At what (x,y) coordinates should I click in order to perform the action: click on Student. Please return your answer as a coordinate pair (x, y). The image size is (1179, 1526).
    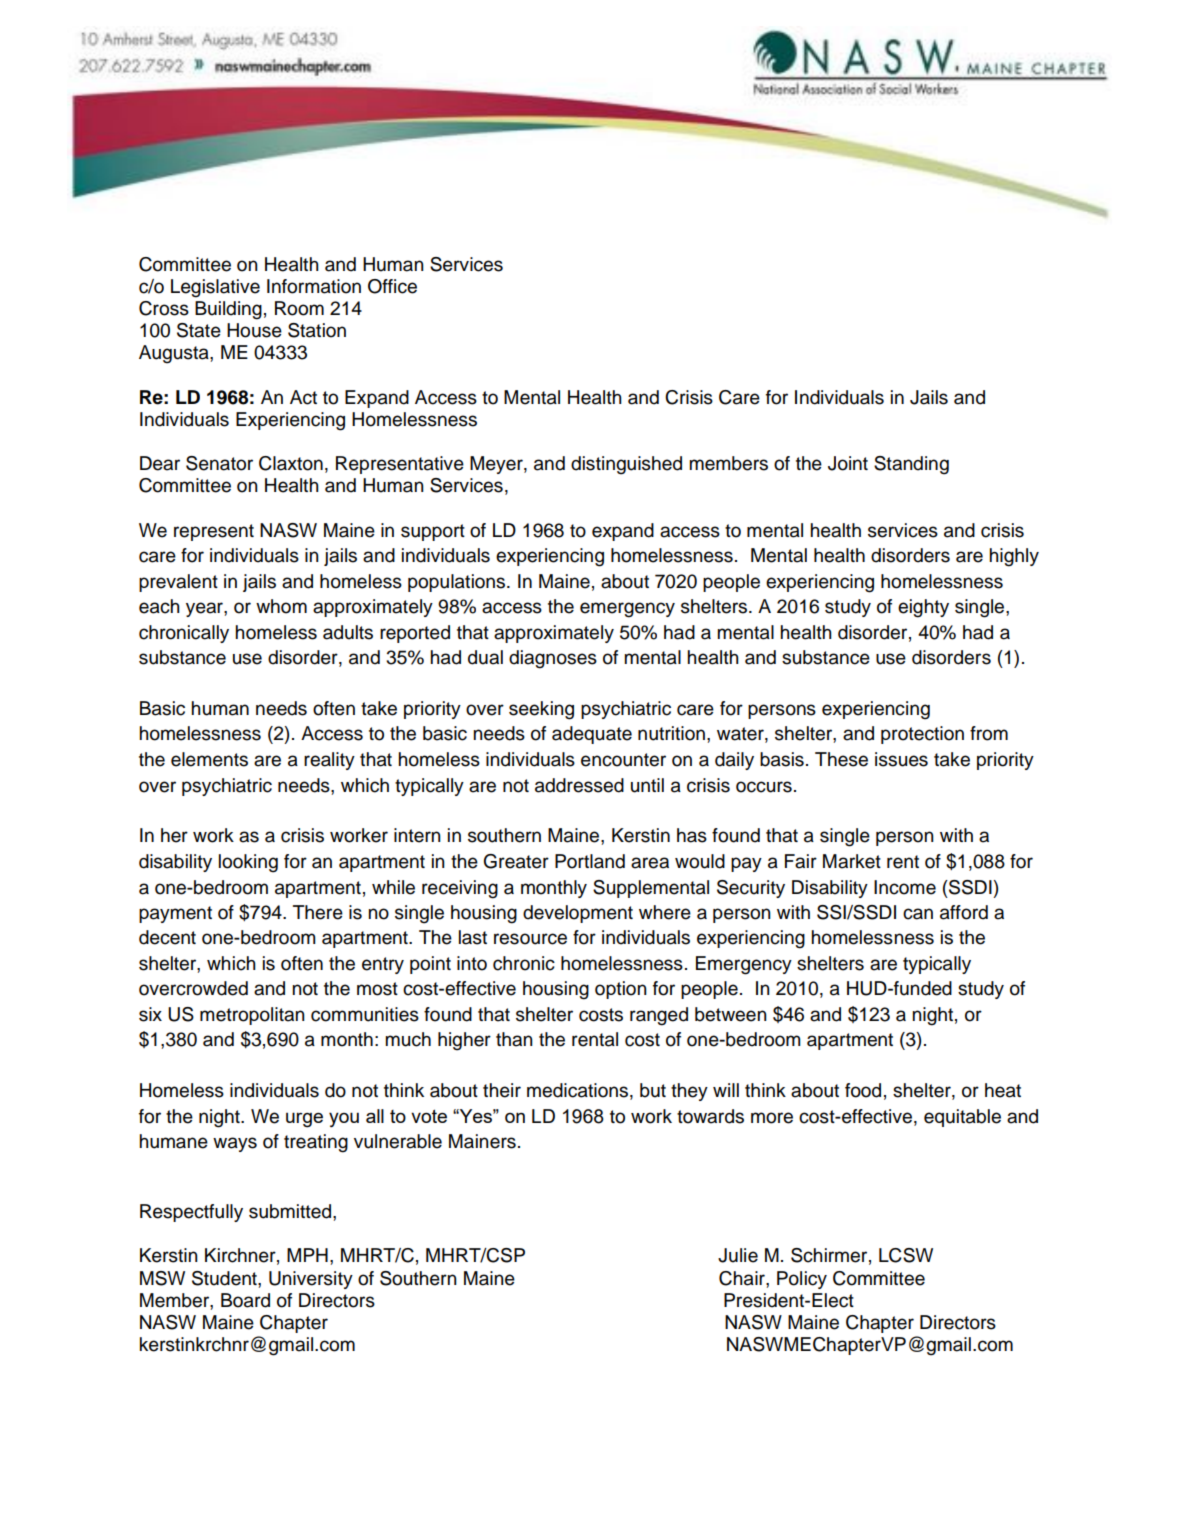
    Looking at the image, I should click on (225, 1278).
